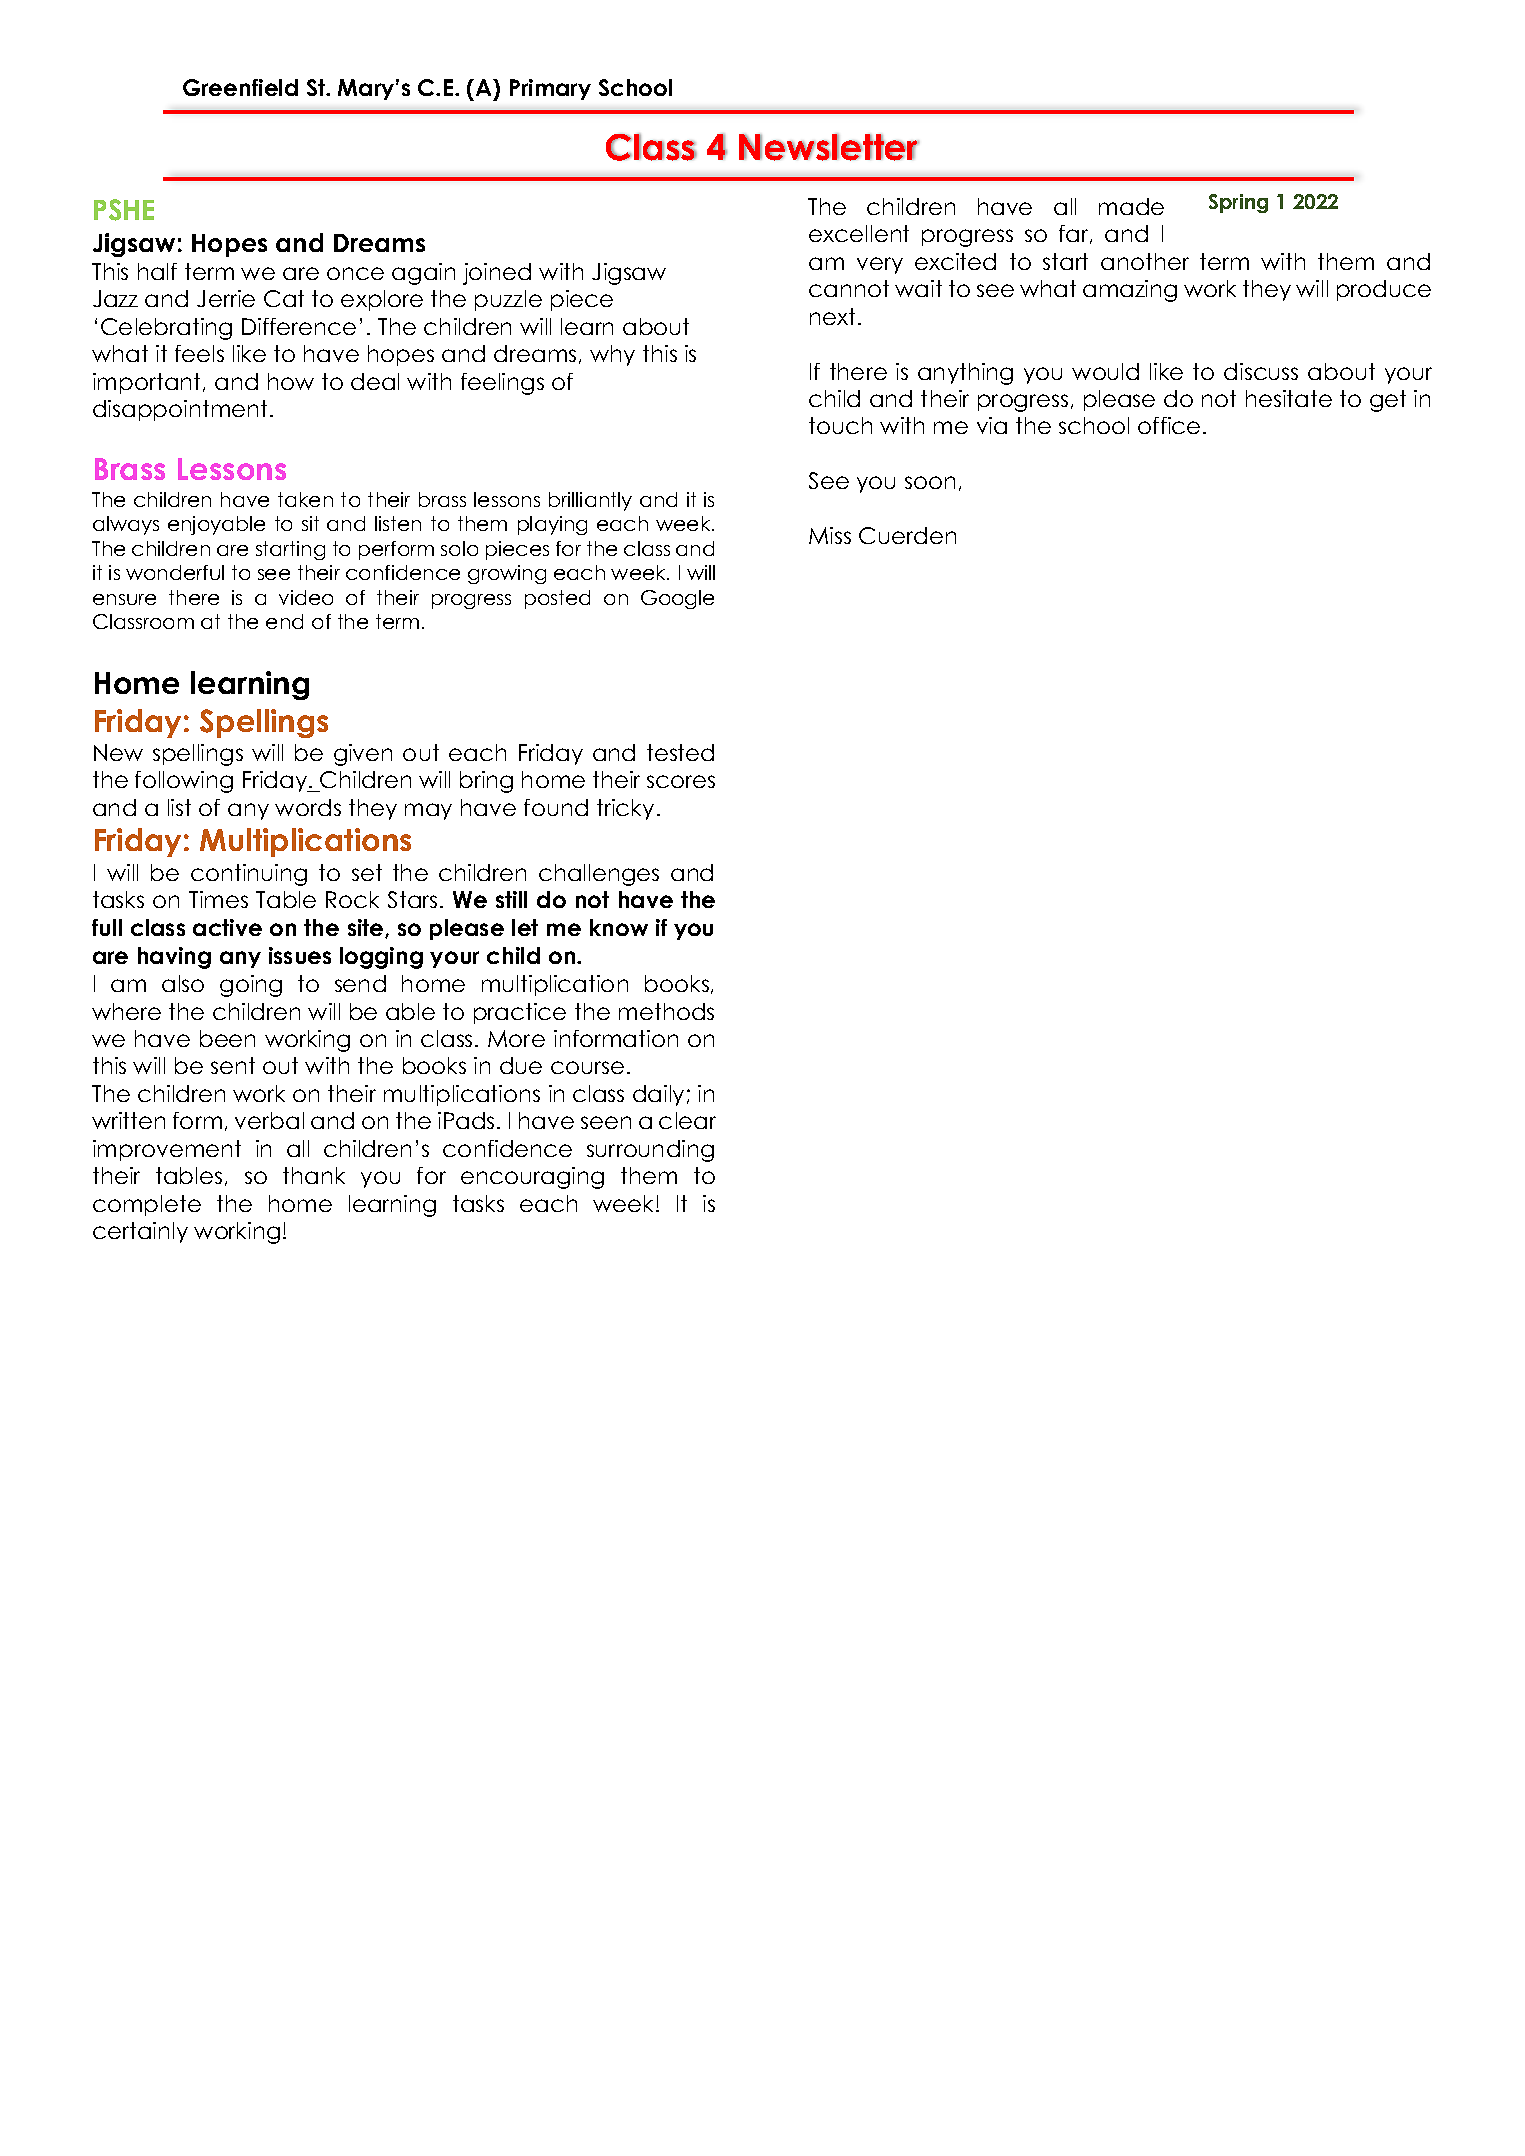 This screenshot has width=1525, height=2156. I want to click on clear, so click(687, 1120).
